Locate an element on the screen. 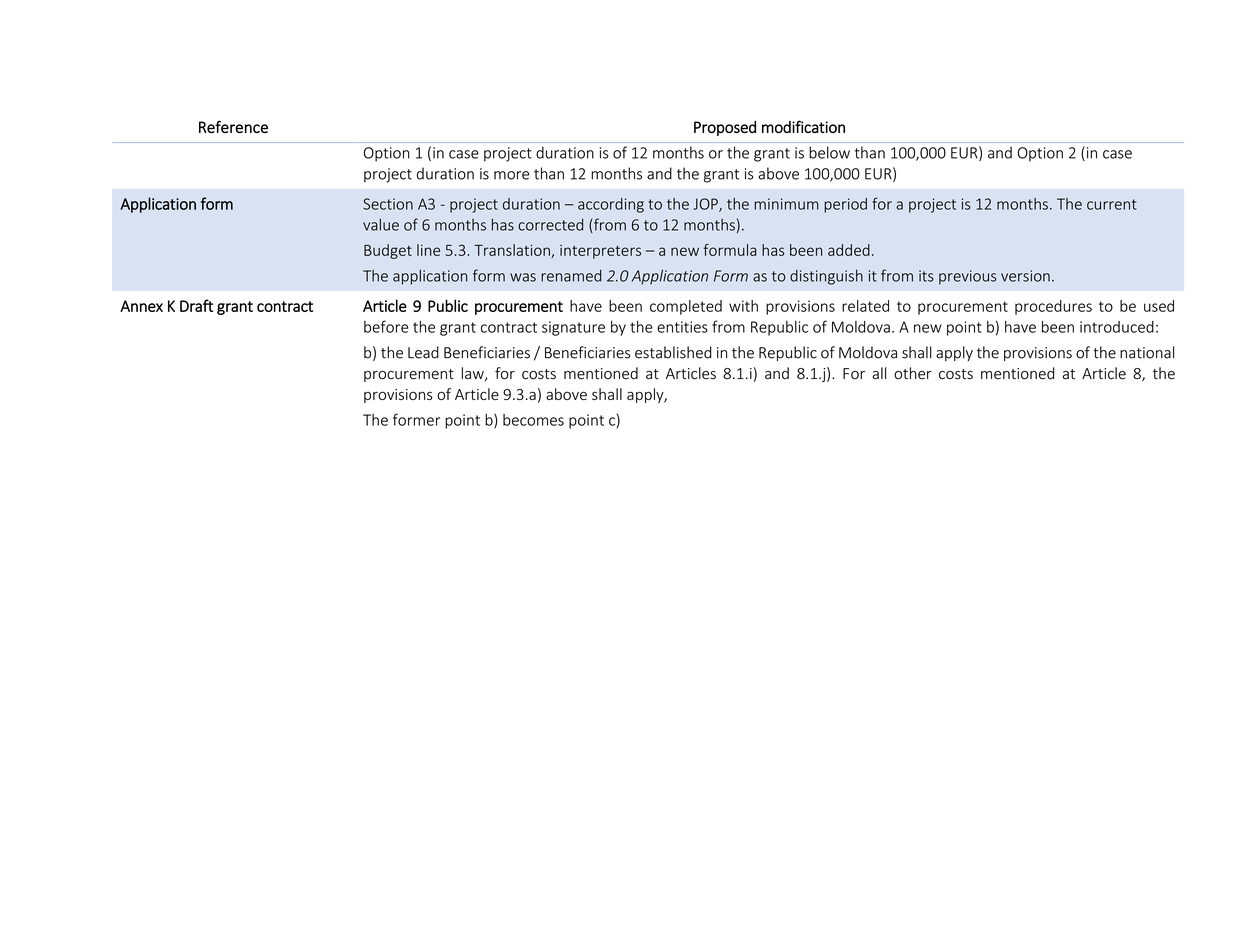 The image size is (1233, 952). below is located at coordinates (829, 152).
